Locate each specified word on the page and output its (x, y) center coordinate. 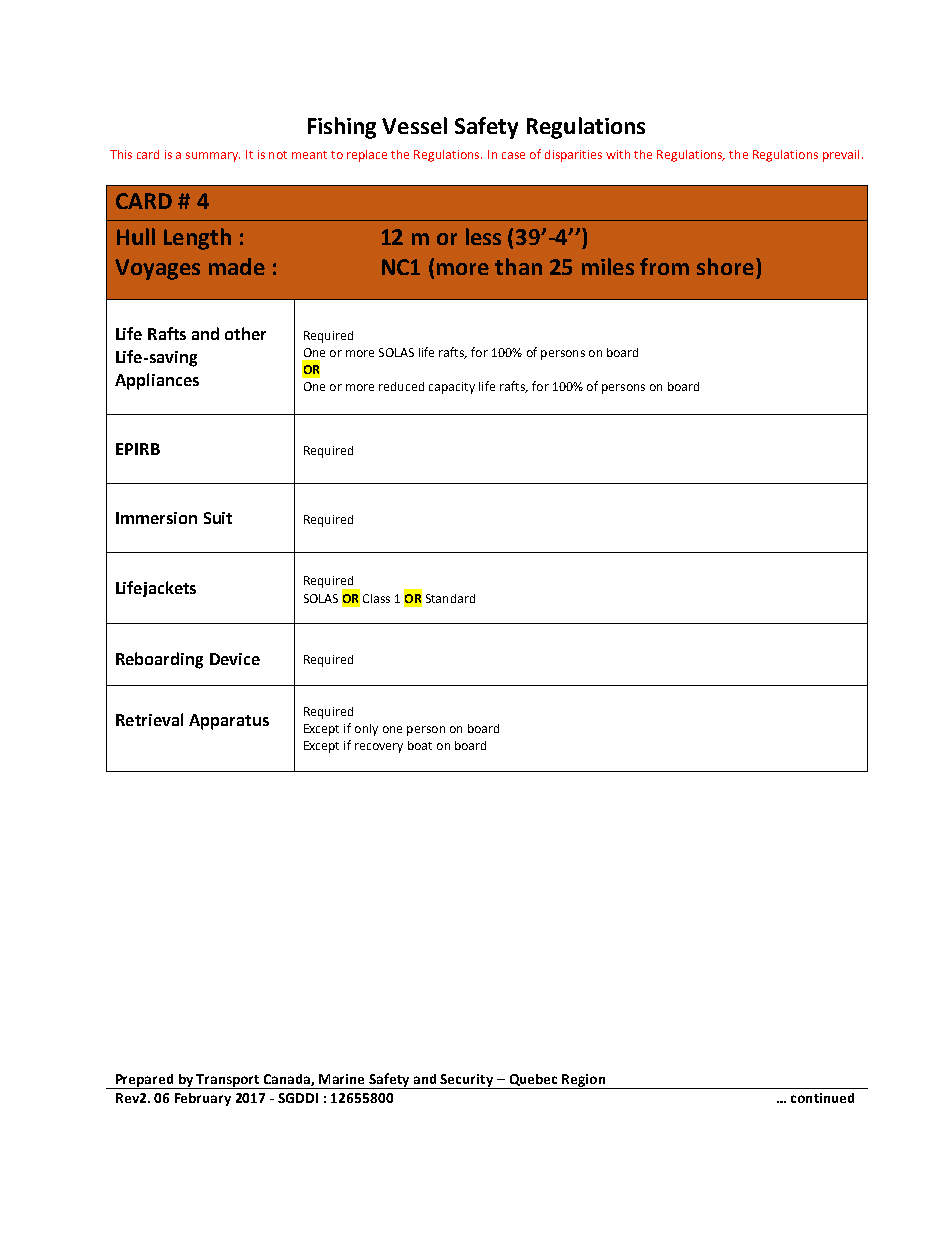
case (513, 155)
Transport (228, 1081)
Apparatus (229, 722)
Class (376, 598)
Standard (450, 598)
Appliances (157, 381)
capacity (452, 388)
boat (420, 745)
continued (822, 1098)
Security (467, 1081)
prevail (841, 156)
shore (725, 266)
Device (235, 659)
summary (213, 157)
